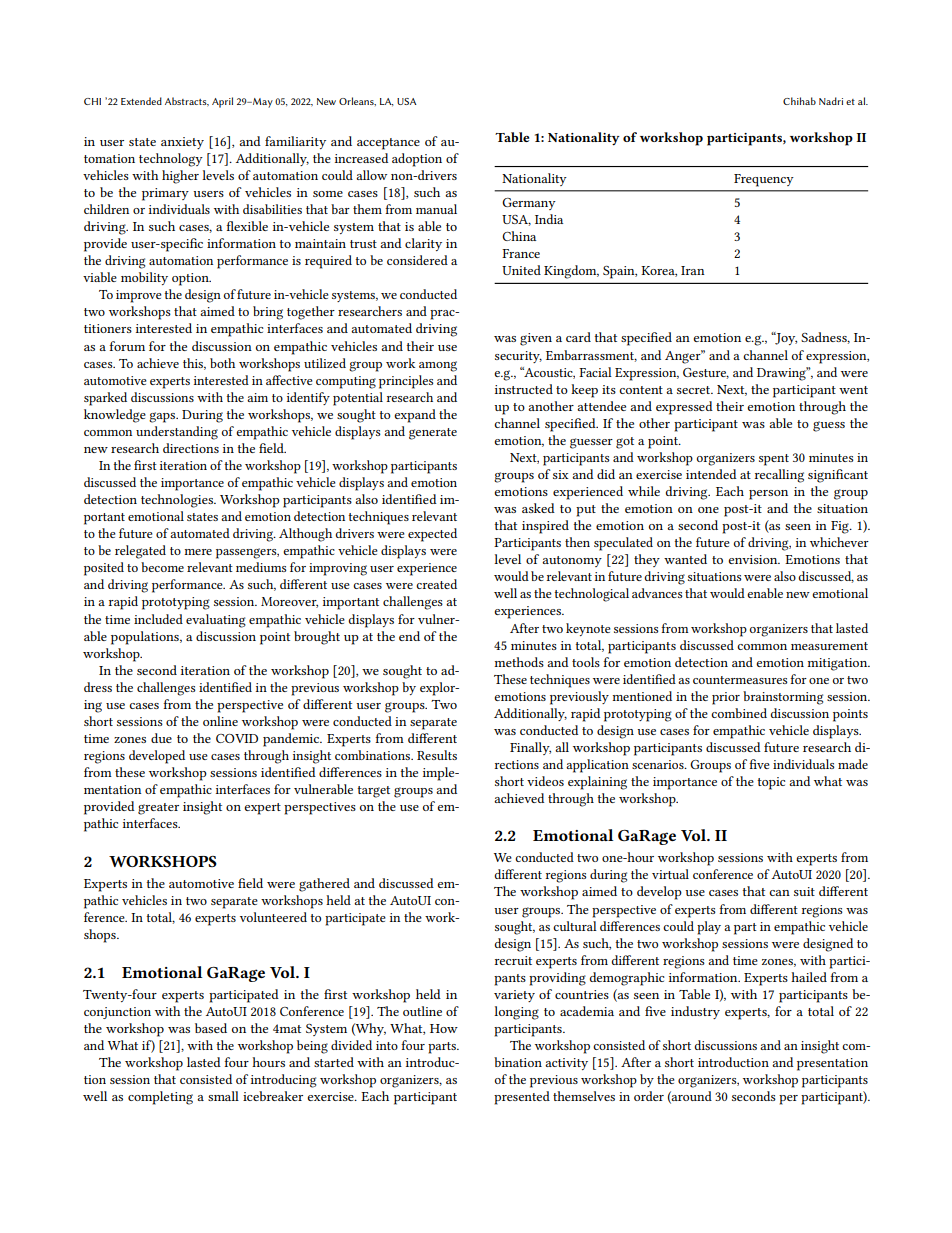 The image size is (952, 1233). I want to click on among, so click(438, 366).
